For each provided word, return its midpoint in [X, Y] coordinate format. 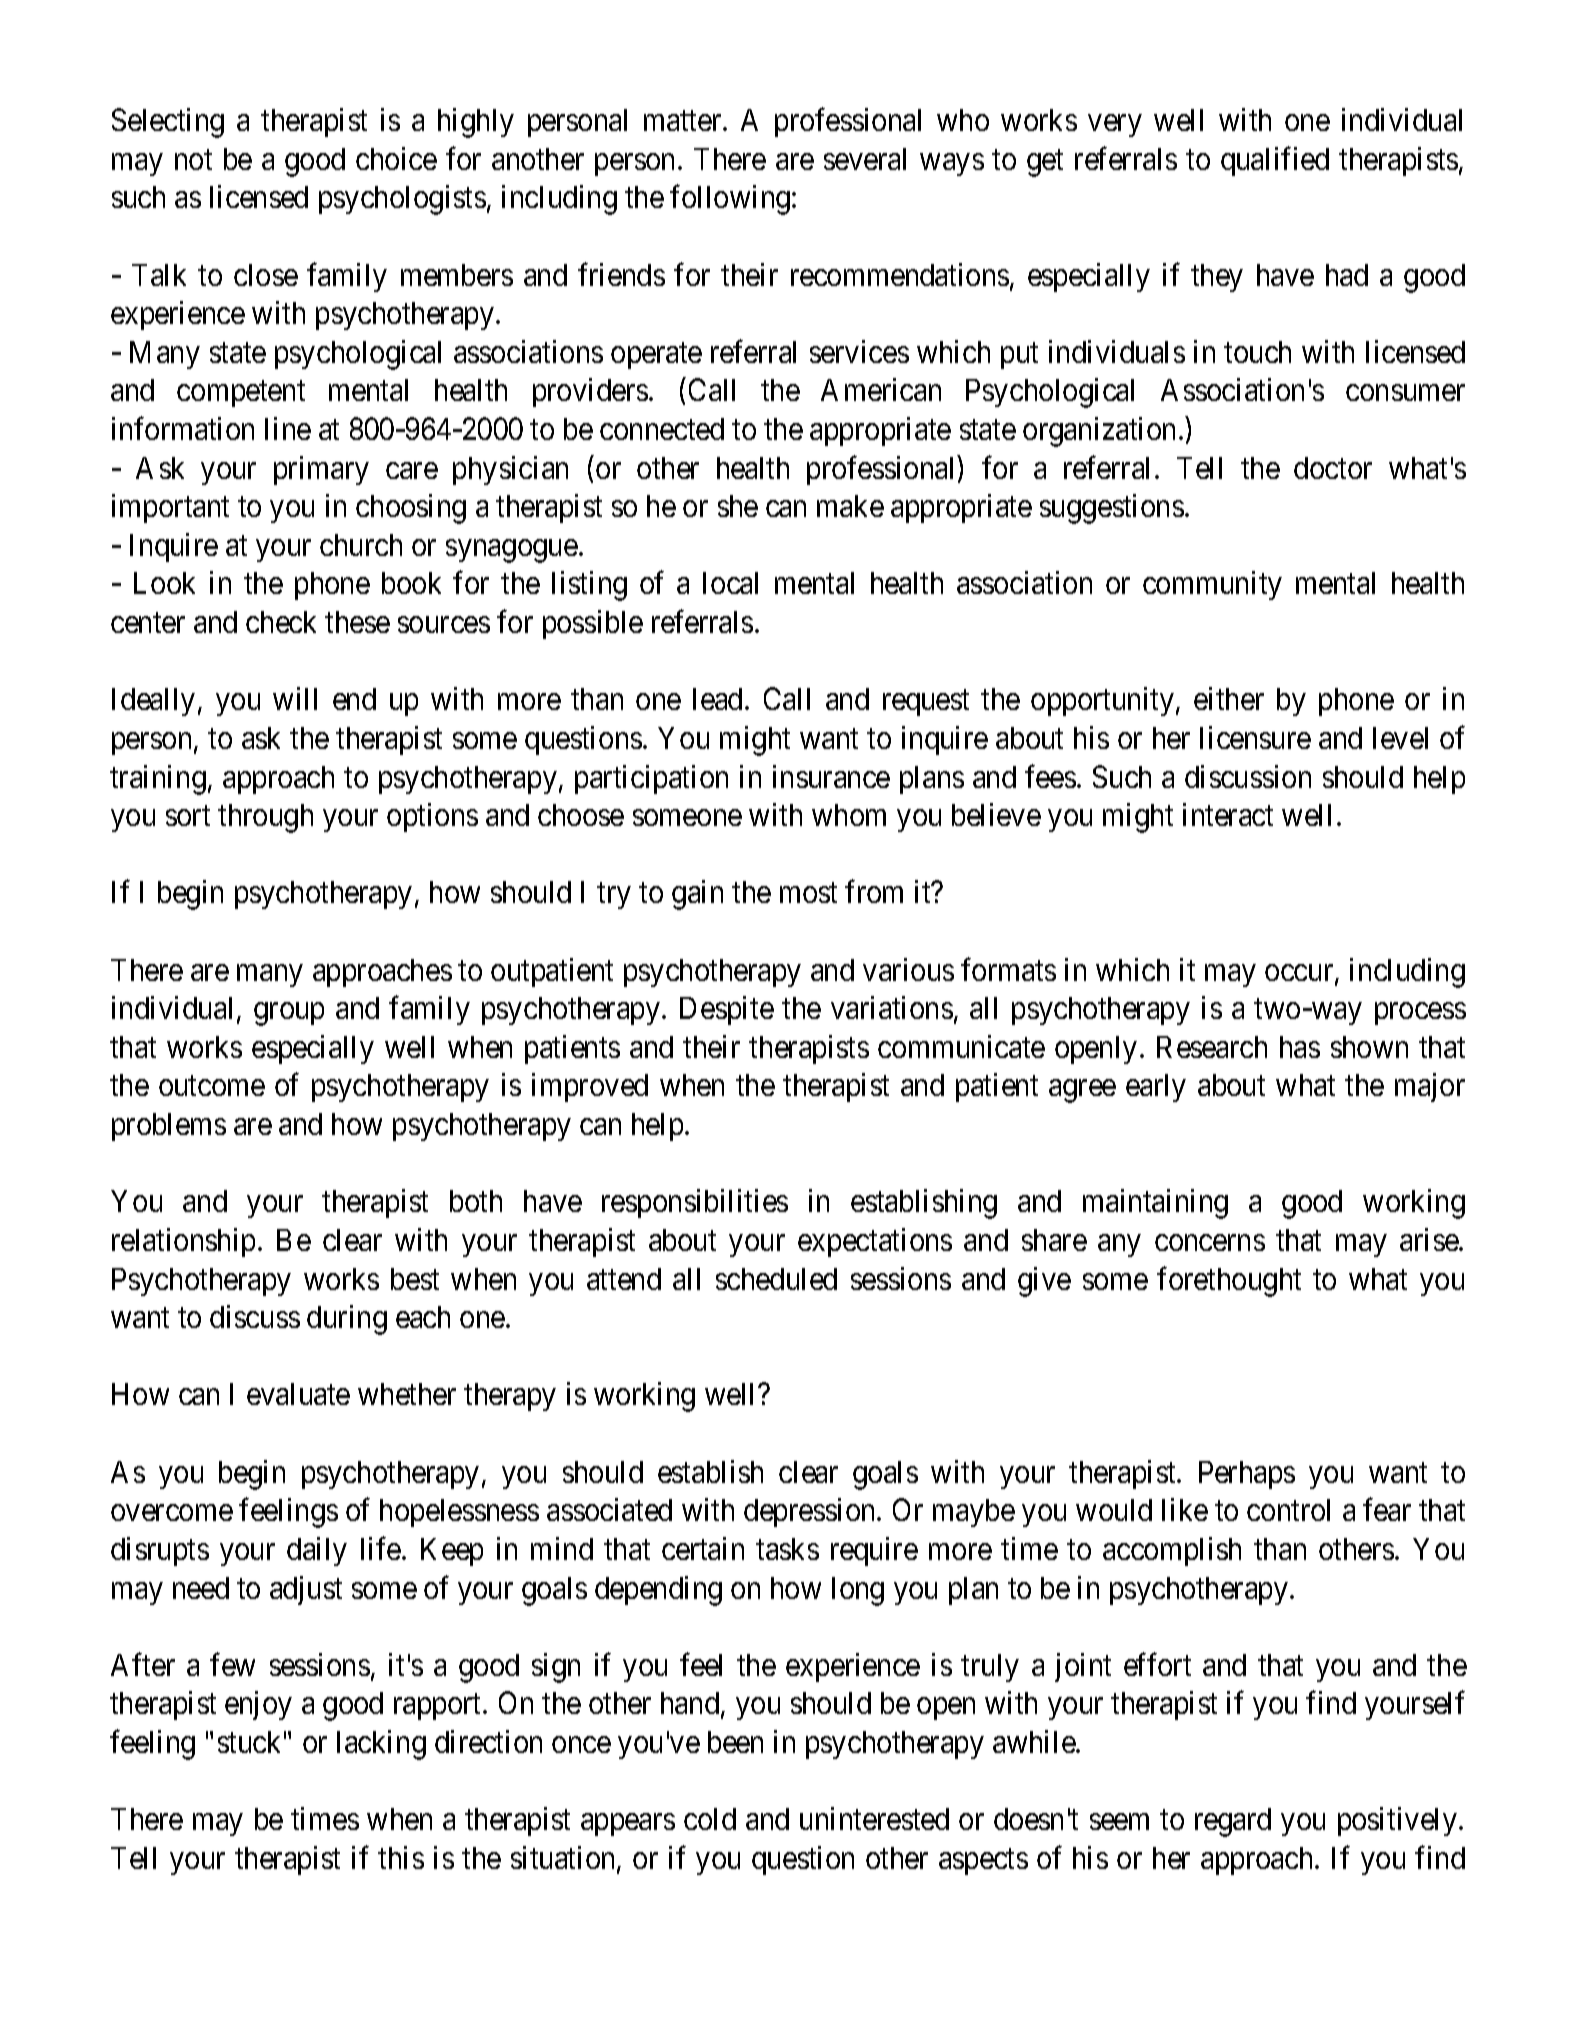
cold [710, 1819]
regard [1233, 1822]
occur [1300, 974]
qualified [1275, 161]
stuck [249, 1742]
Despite [727, 1010]
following [731, 200]
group [289, 1014]
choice [396, 158]
